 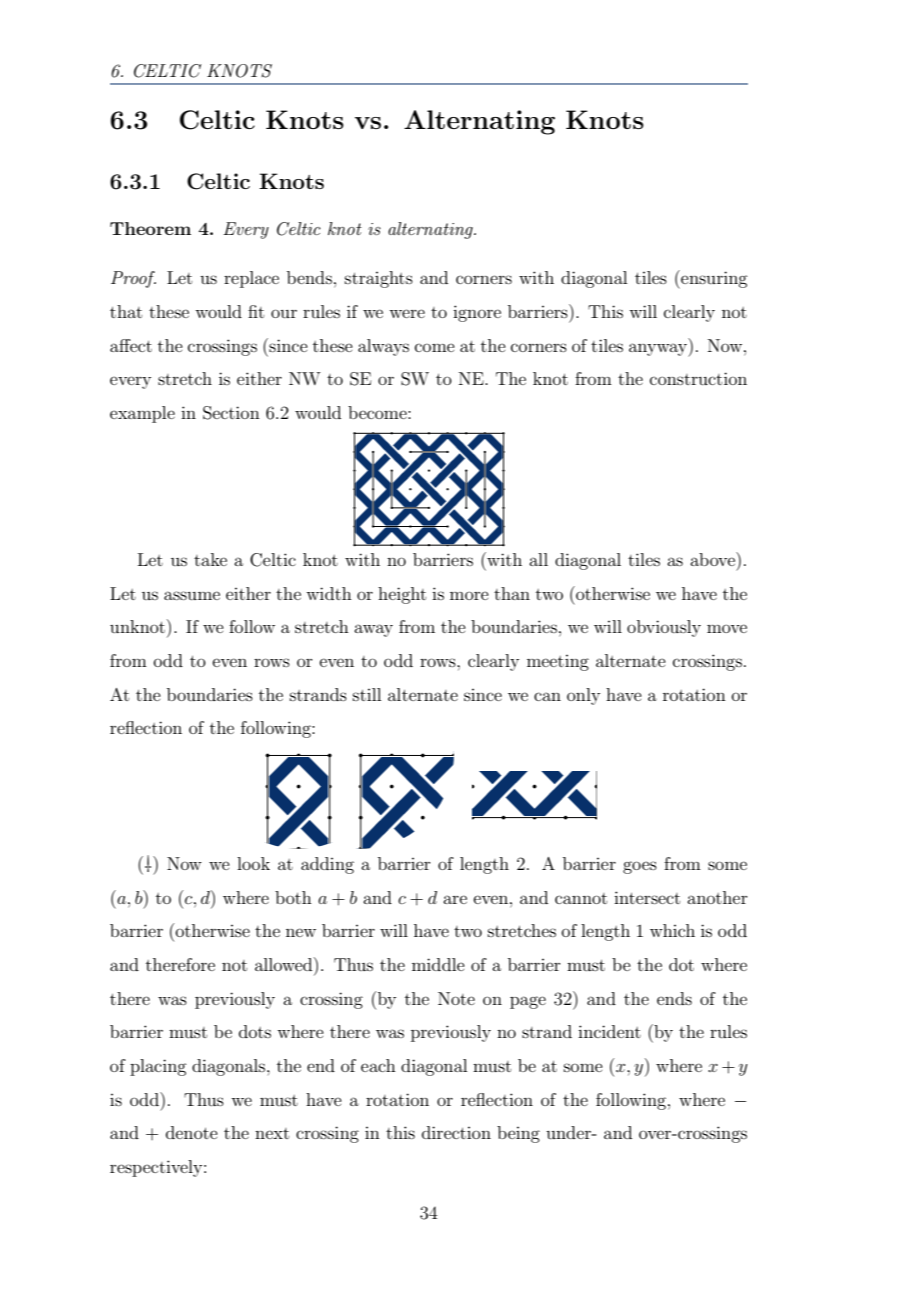 What do you see at coordinates (609, 1031) in the screenshot?
I see `incident` at bounding box center [609, 1031].
